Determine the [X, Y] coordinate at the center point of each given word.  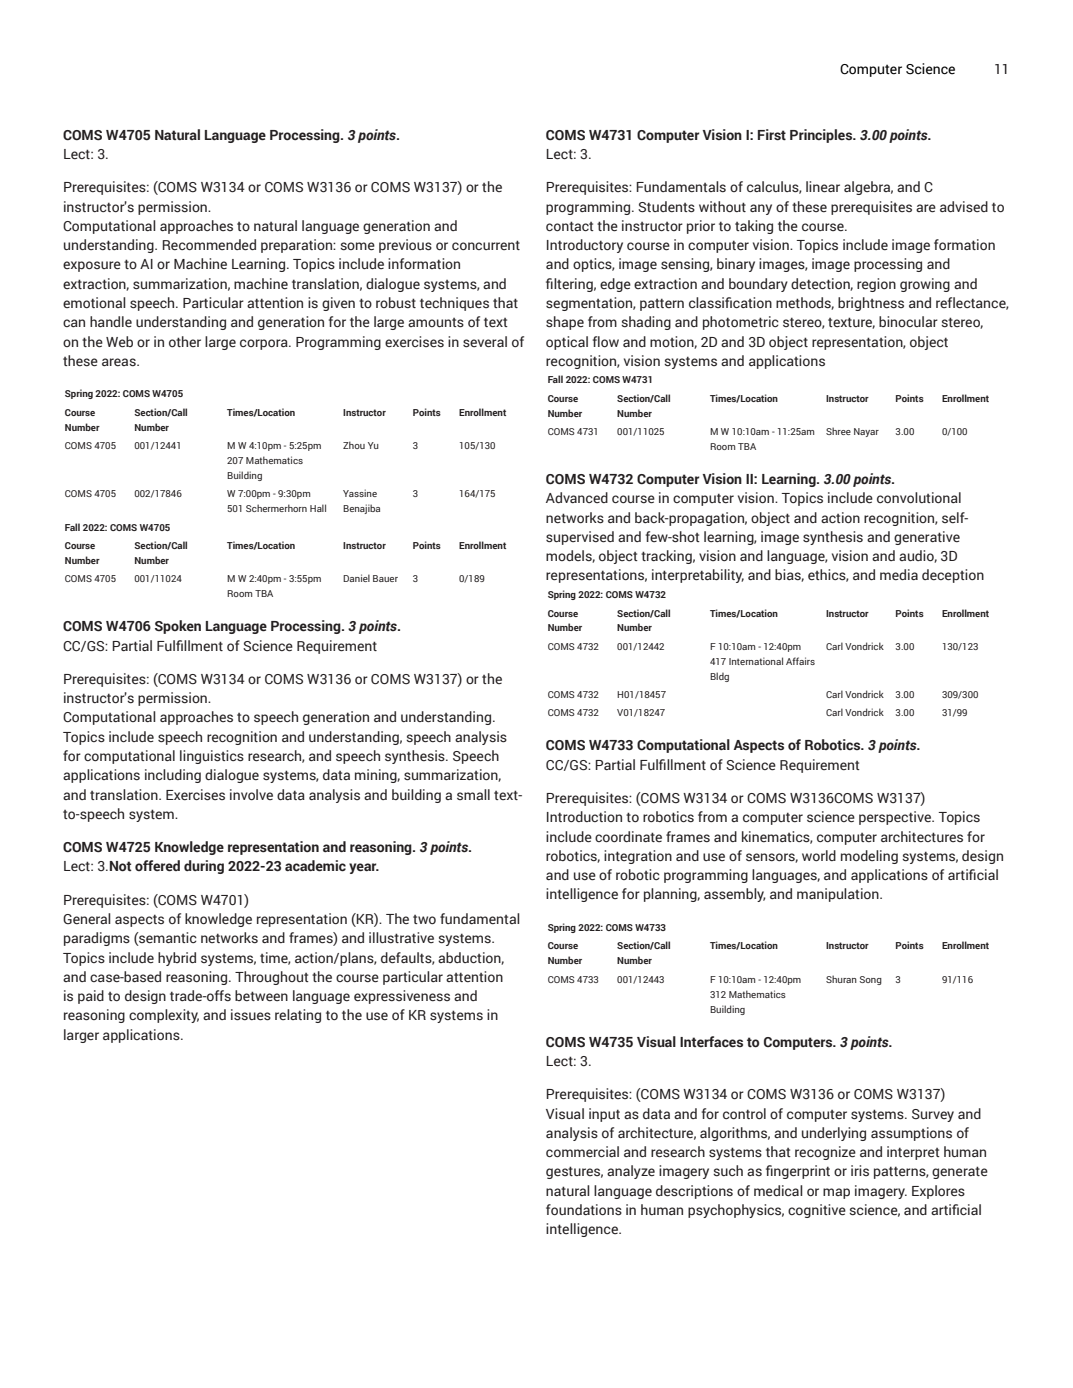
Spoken [178, 627]
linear [823, 187]
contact [570, 226]
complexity [164, 1016]
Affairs [800, 661]
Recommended [209, 245]
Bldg [719, 677]
